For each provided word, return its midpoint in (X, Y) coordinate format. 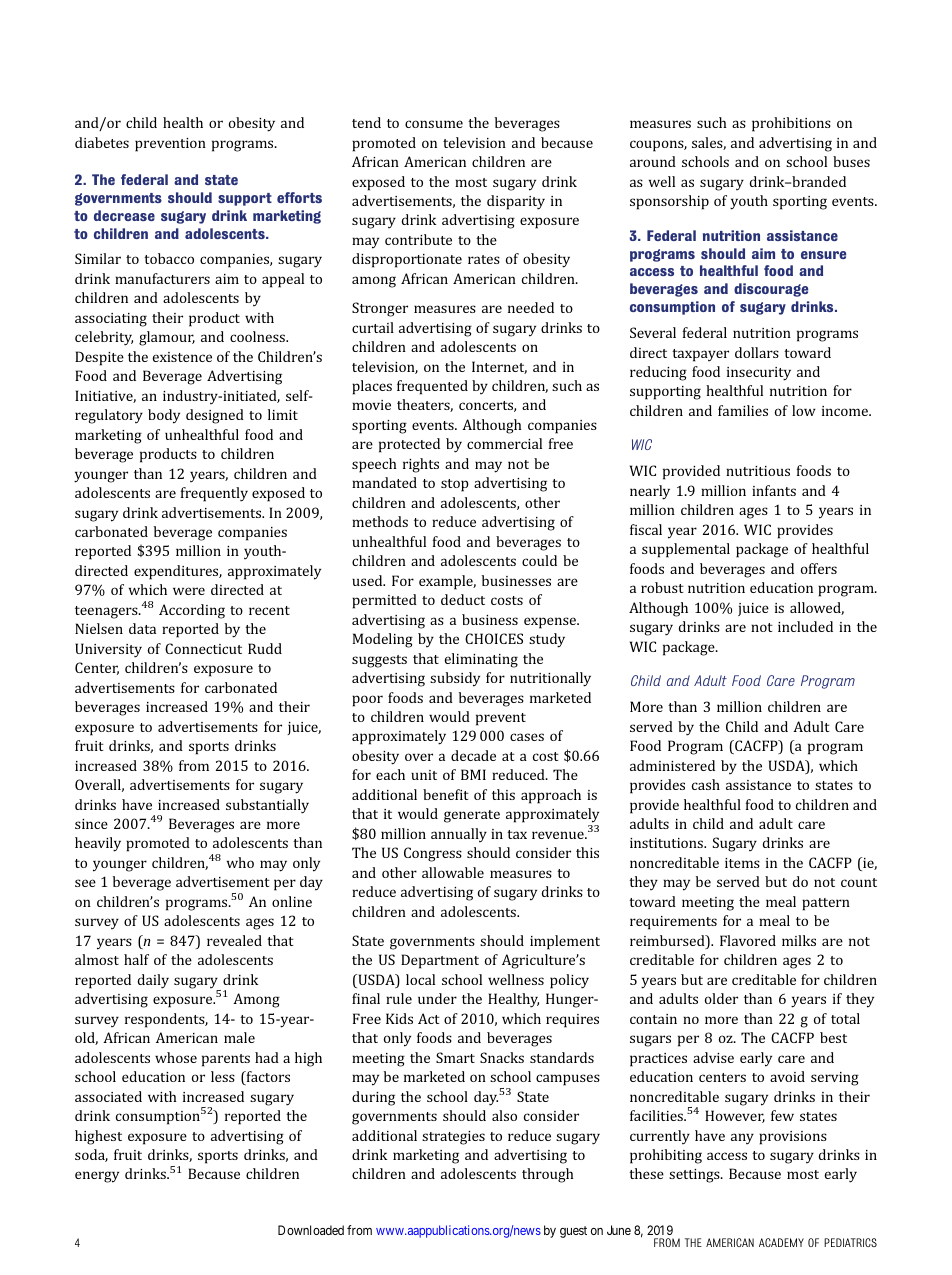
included (805, 626)
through (548, 1175)
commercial (504, 443)
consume (434, 124)
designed (215, 416)
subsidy (455, 679)
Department (440, 961)
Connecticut (203, 648)
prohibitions (791, 124)
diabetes (102, 142)
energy (97, 1177)
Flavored (748, 940)
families (743, 410)
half (136, 959)
